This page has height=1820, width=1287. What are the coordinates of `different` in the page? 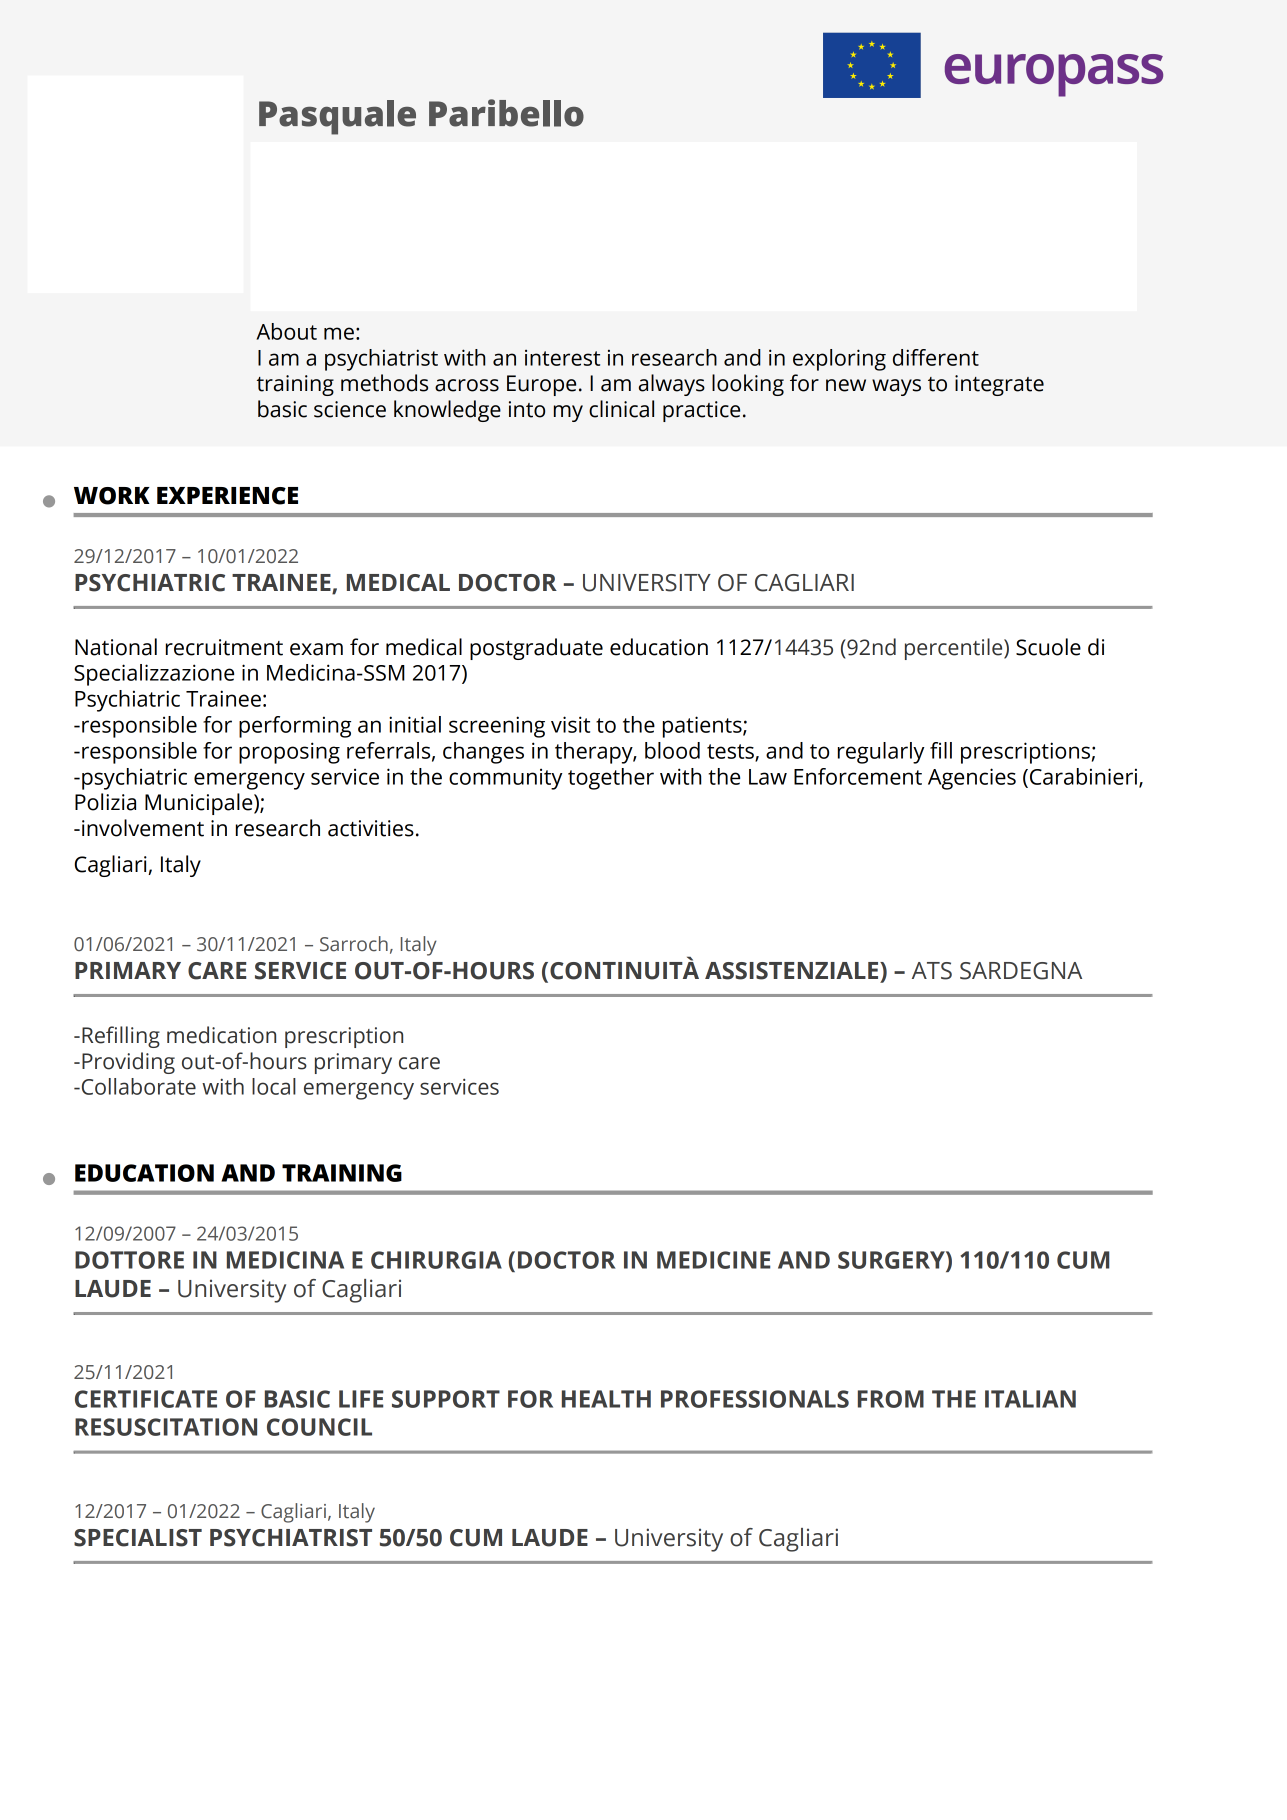 It's located at (936, 357).
